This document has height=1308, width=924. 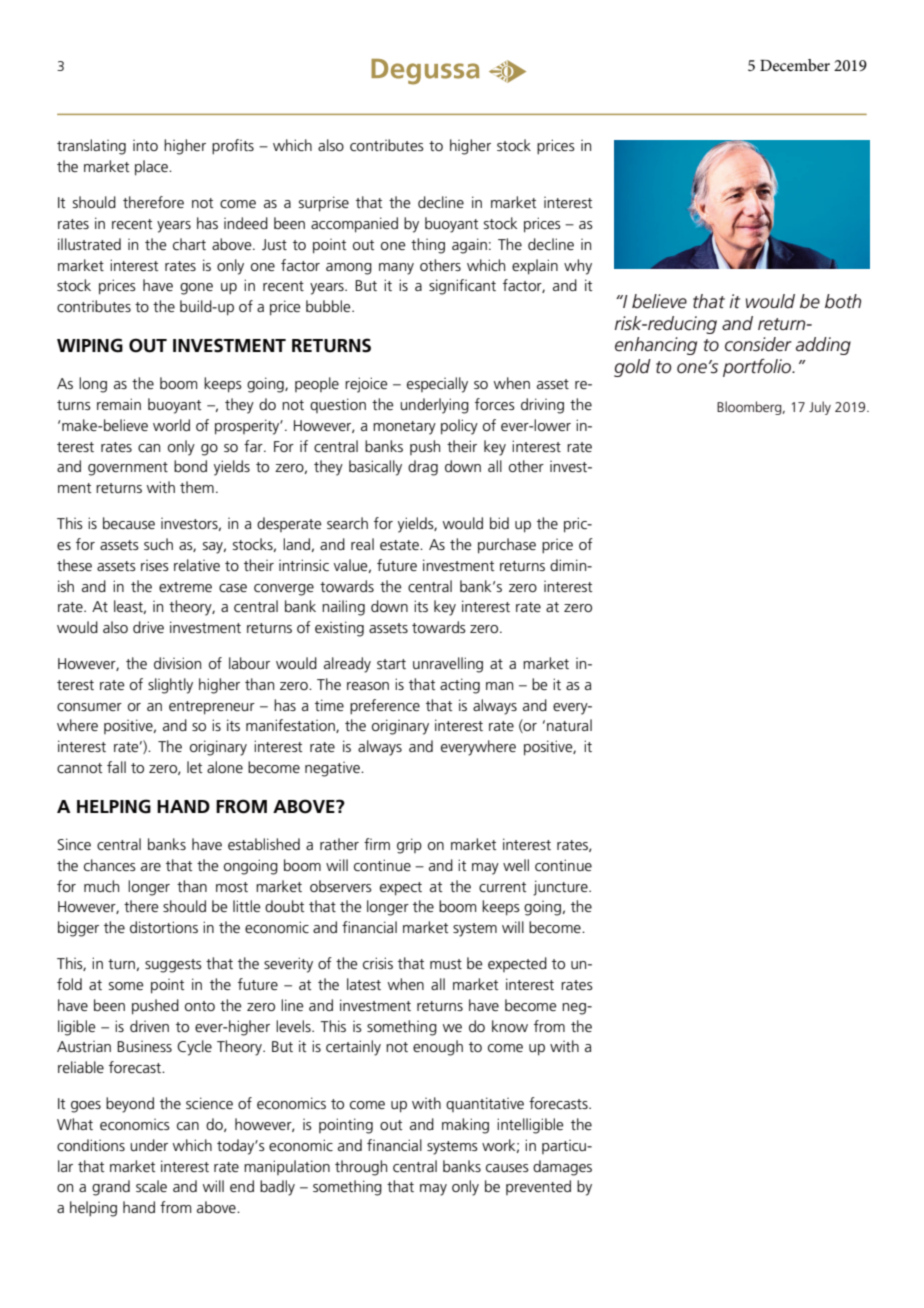 What do you see at coordinates (324, 204) in the document?
I see `surprise` at bounding box center [324, 204].
